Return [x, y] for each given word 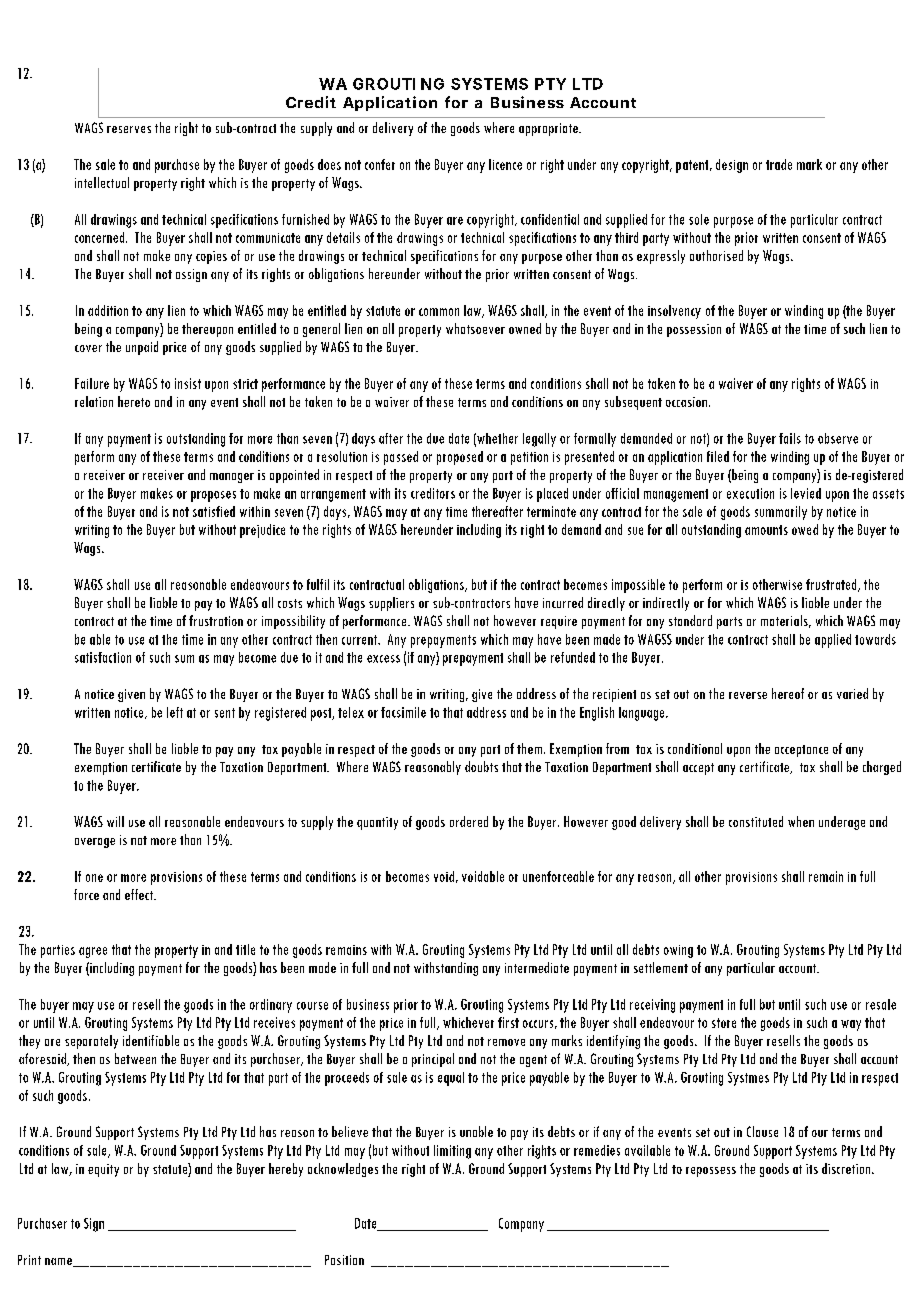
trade [779, 164]
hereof [788, 693]
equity [103, 1170]
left [175, 712]
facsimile [403, 712]
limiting [452, 1152]
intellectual [102, 182]
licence [505, 164]
